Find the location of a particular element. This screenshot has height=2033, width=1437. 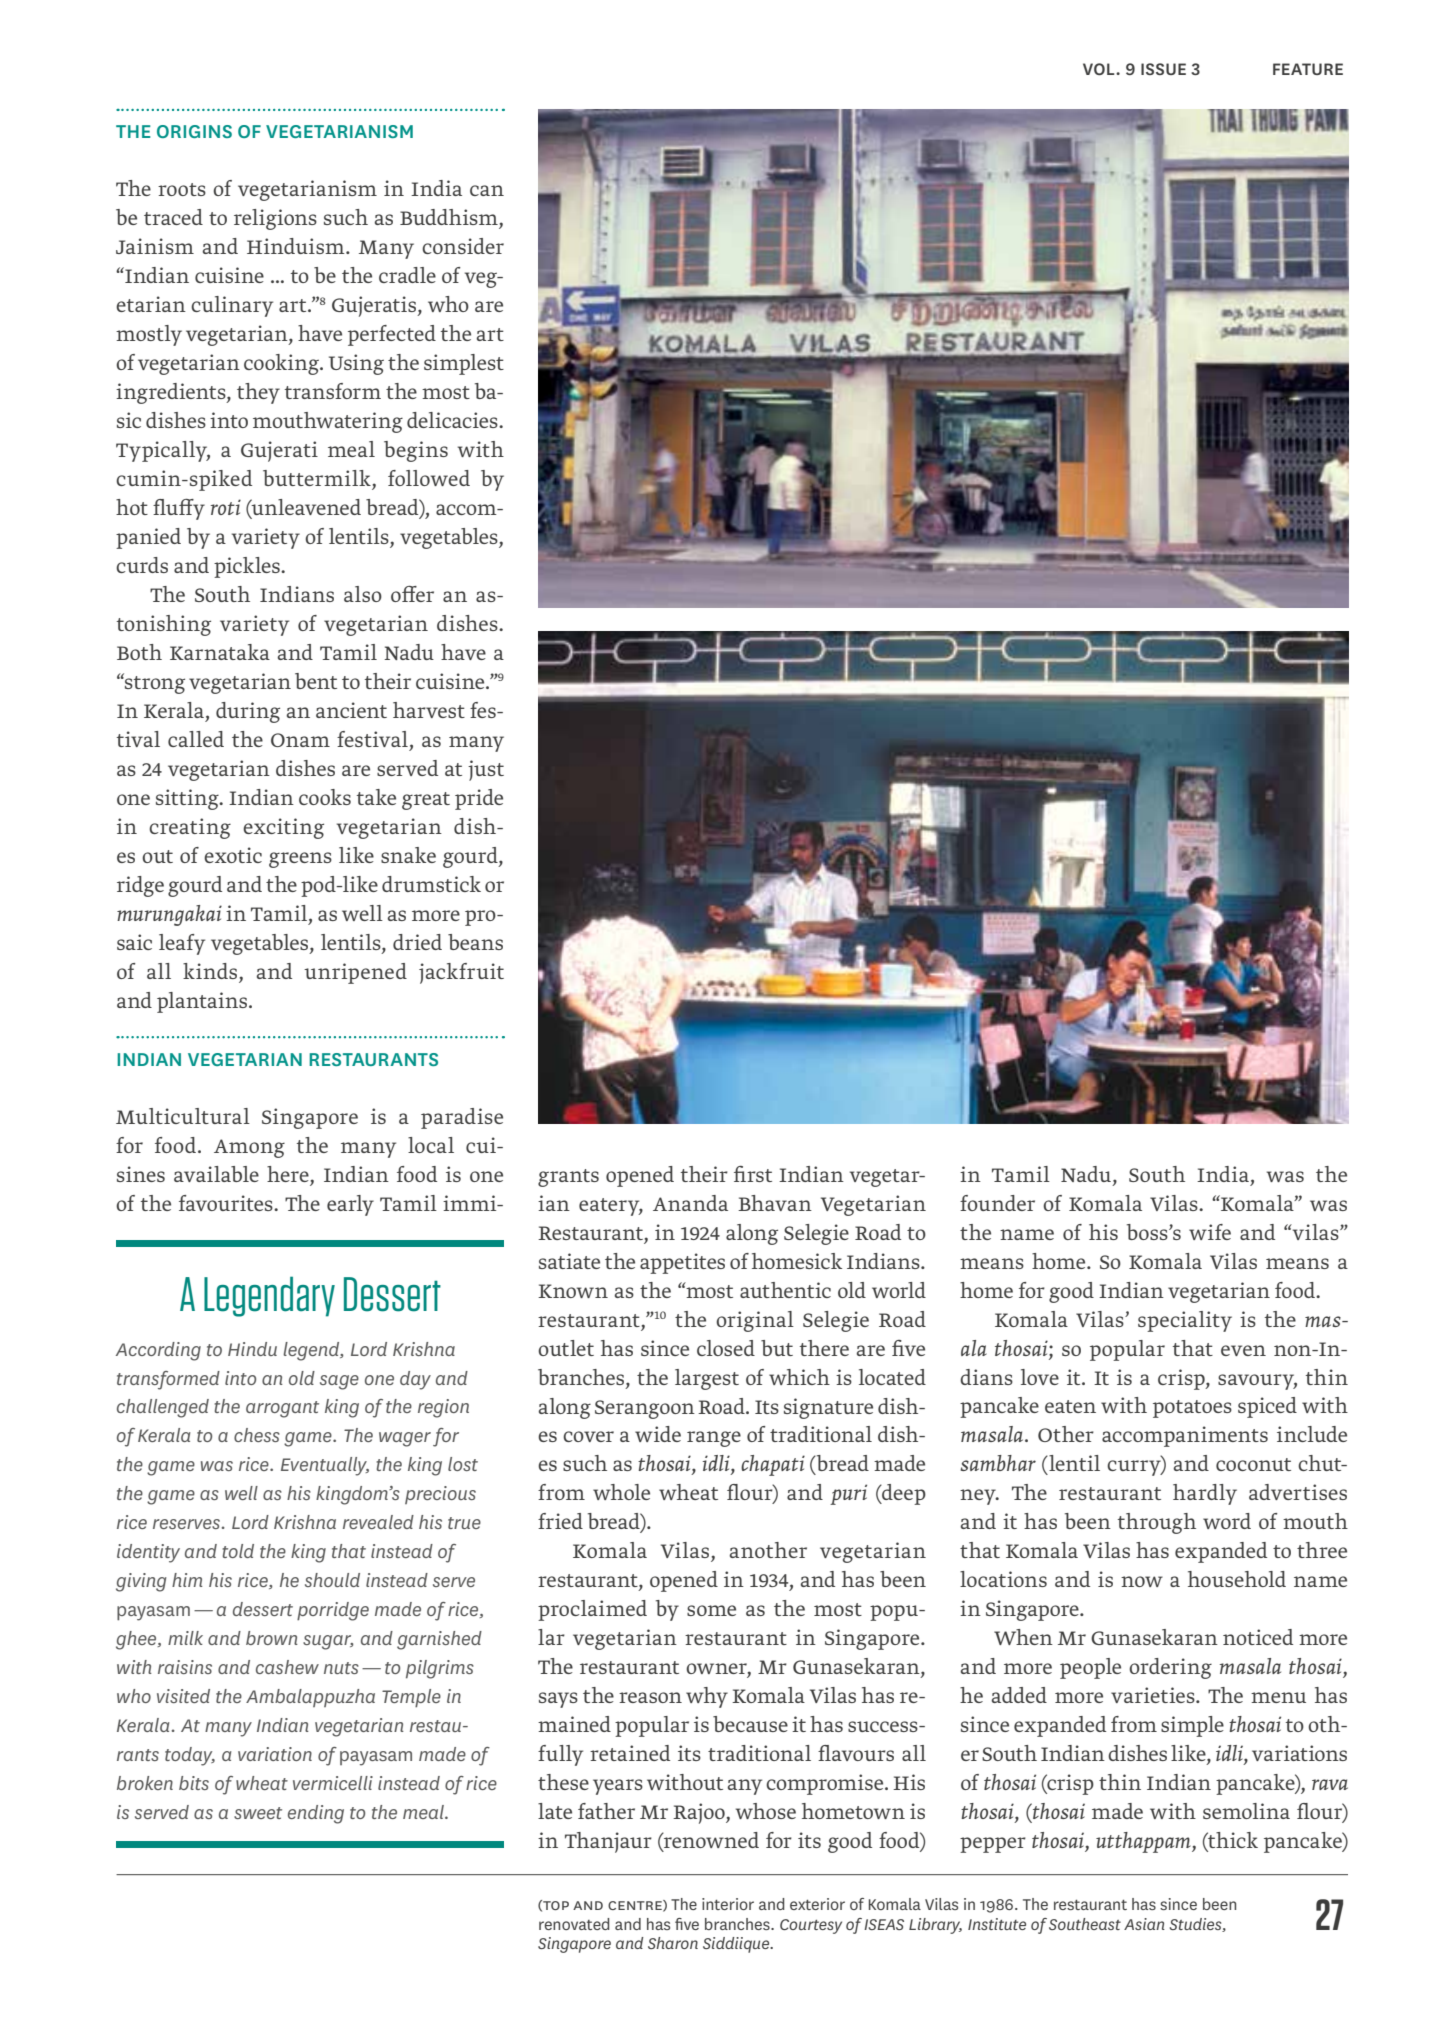

first is located at coordinates (753, 1174).
